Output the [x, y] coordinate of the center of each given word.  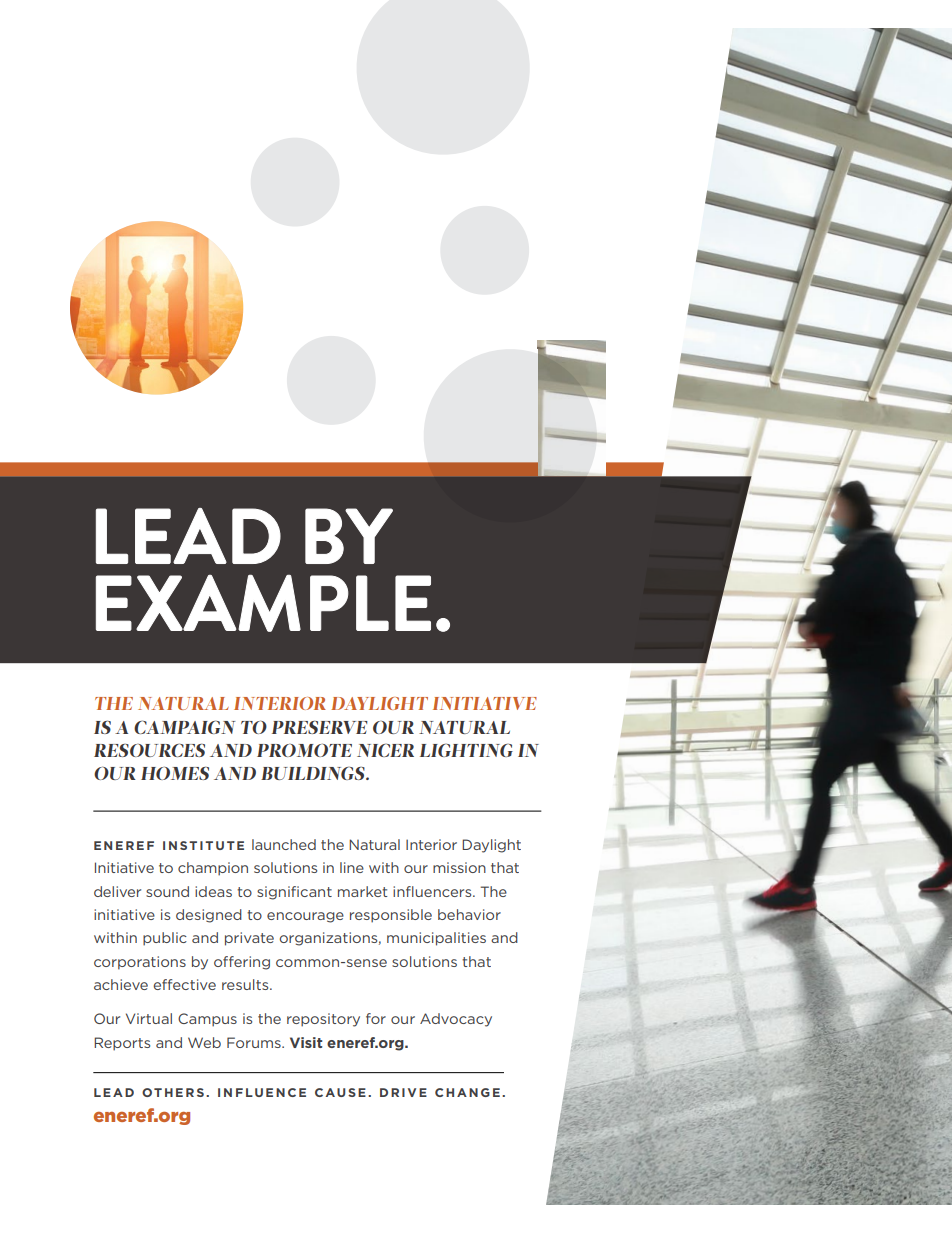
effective [184, 984]
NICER [385, 750]
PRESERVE [320, 727]
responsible [391, 916]
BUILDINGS [314, 773]
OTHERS [173, 1092]
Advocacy [456, 1020]
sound [167, 891]
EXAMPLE [263, 603]
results [246, 984]
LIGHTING [466, 750]
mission [459, 867]
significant [294, 893]
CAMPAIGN [185, 727]
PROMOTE [304, 750]
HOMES [175, 773]
